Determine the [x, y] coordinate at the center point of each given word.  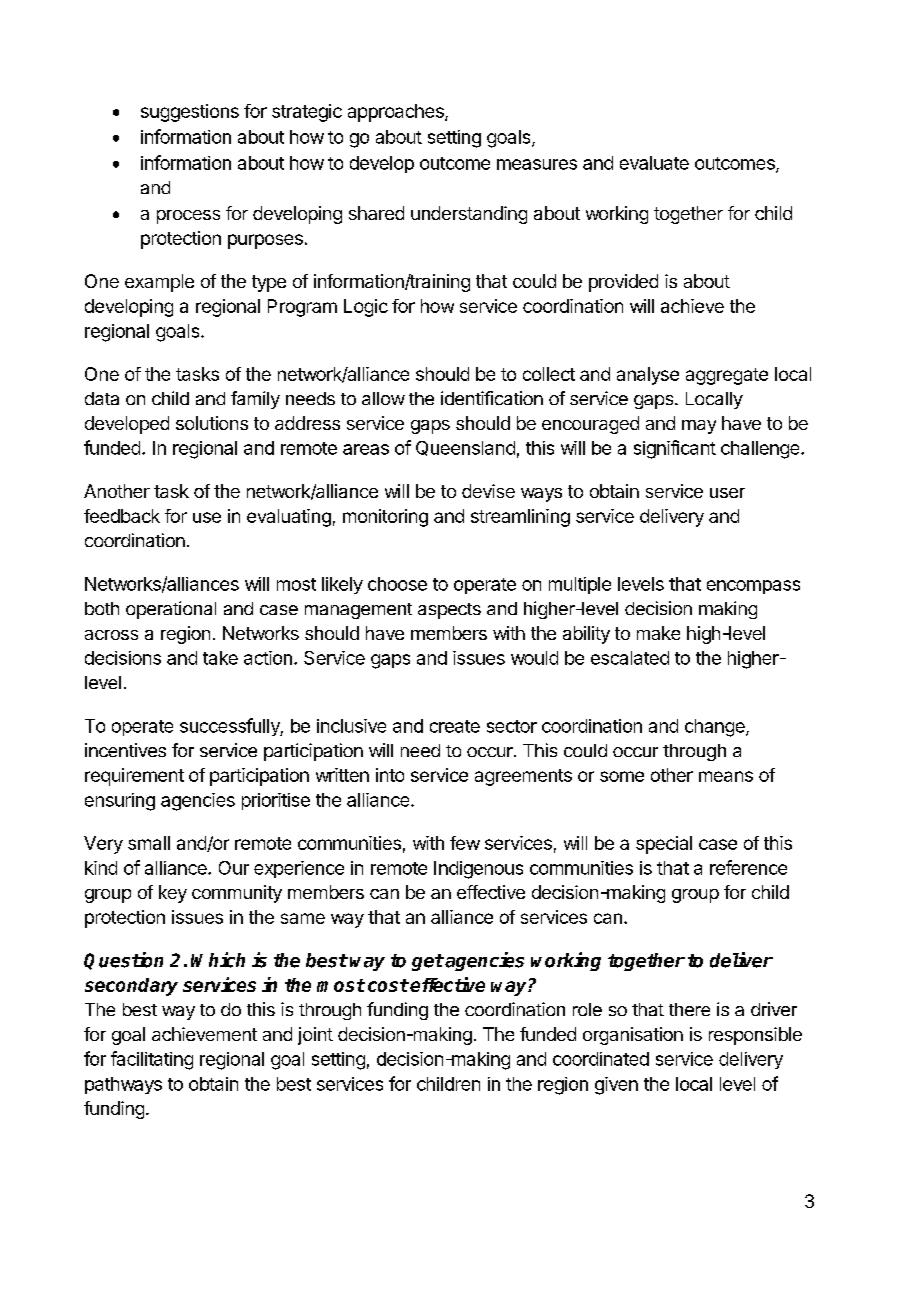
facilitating [152, 1060]
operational [171, 610]
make [658, 633]
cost [388, 985]
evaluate [654, 163]
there [689, 1009]
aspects [449, 611]
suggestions [190, 113]
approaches [397, 113]
